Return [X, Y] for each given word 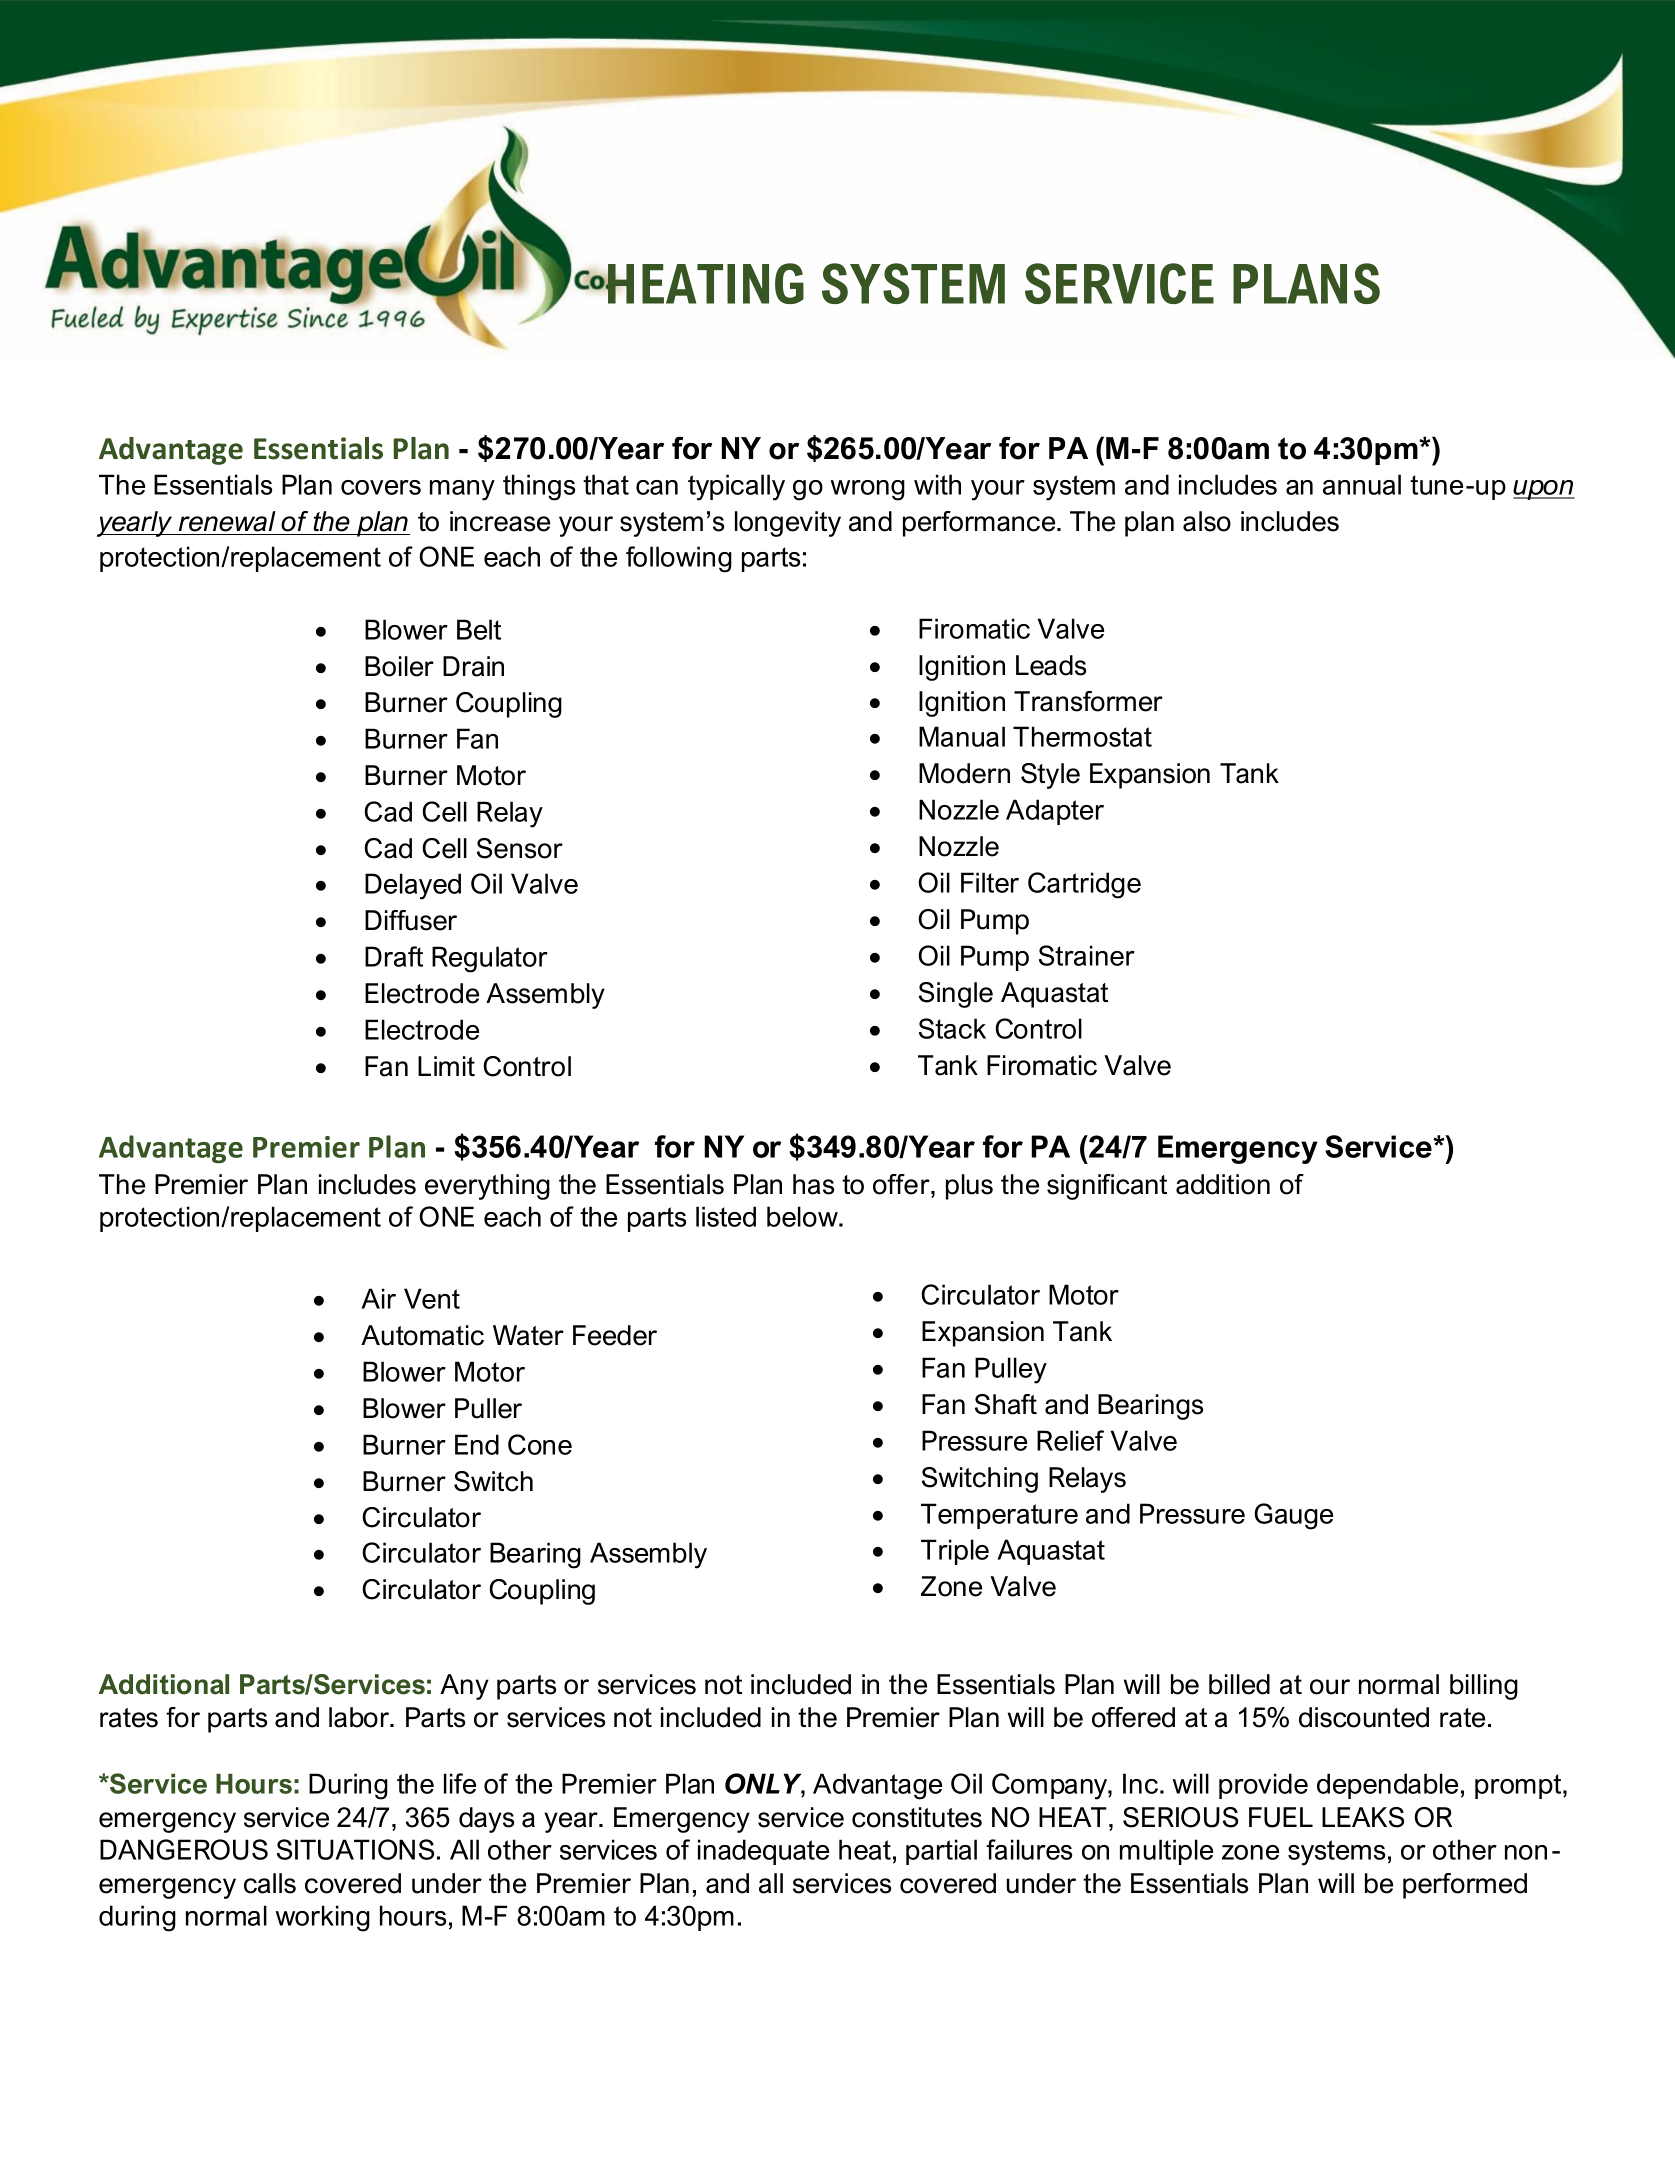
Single [956, 995]
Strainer [1087, 955]
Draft [394, 956]
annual [1362, 484]
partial [941, 1852]
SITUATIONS [355, 1849]
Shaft [1006, 1404]
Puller [488, 1408]
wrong [867, 490]
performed [1465, 1886]
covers [381, 487]
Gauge [1293, 1516]
